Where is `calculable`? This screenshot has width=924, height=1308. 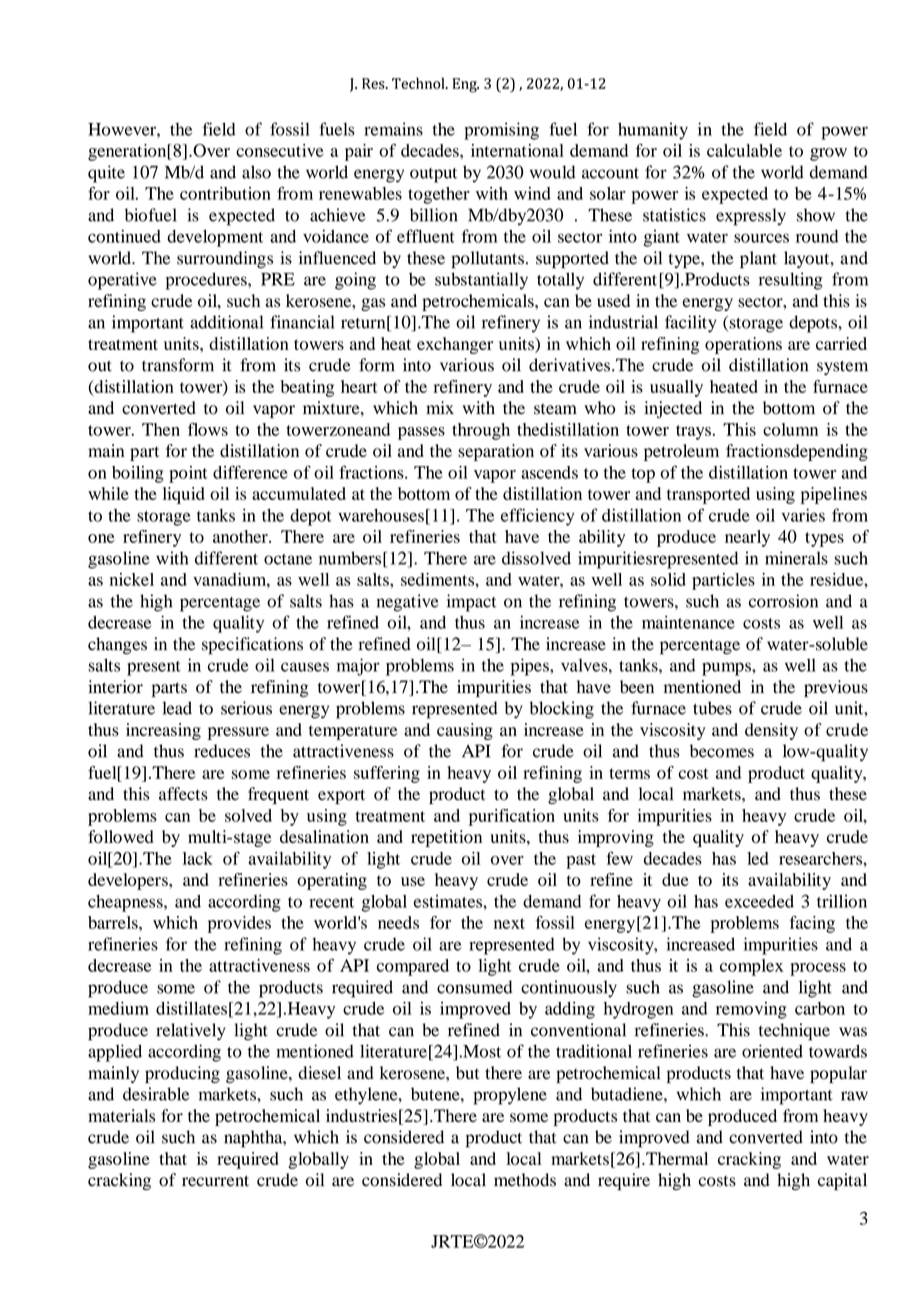
calculable is located at coordinates (744, 150).
